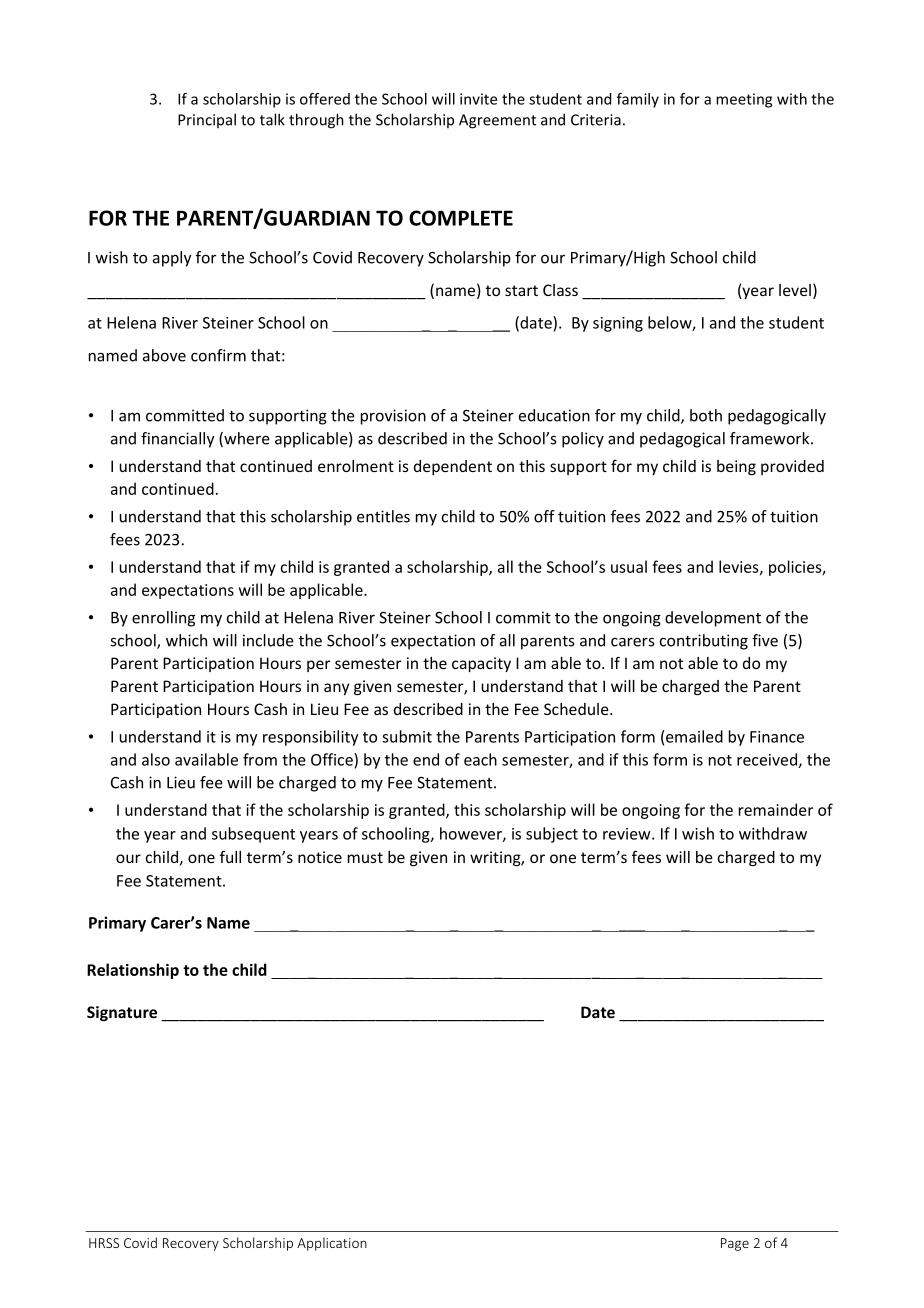 Image resolution: width=924 pixels, height=1308 pixels. What do you see at coordinates (552, 835) in the page?
I see `subject` at bounding box center [552, 835].
